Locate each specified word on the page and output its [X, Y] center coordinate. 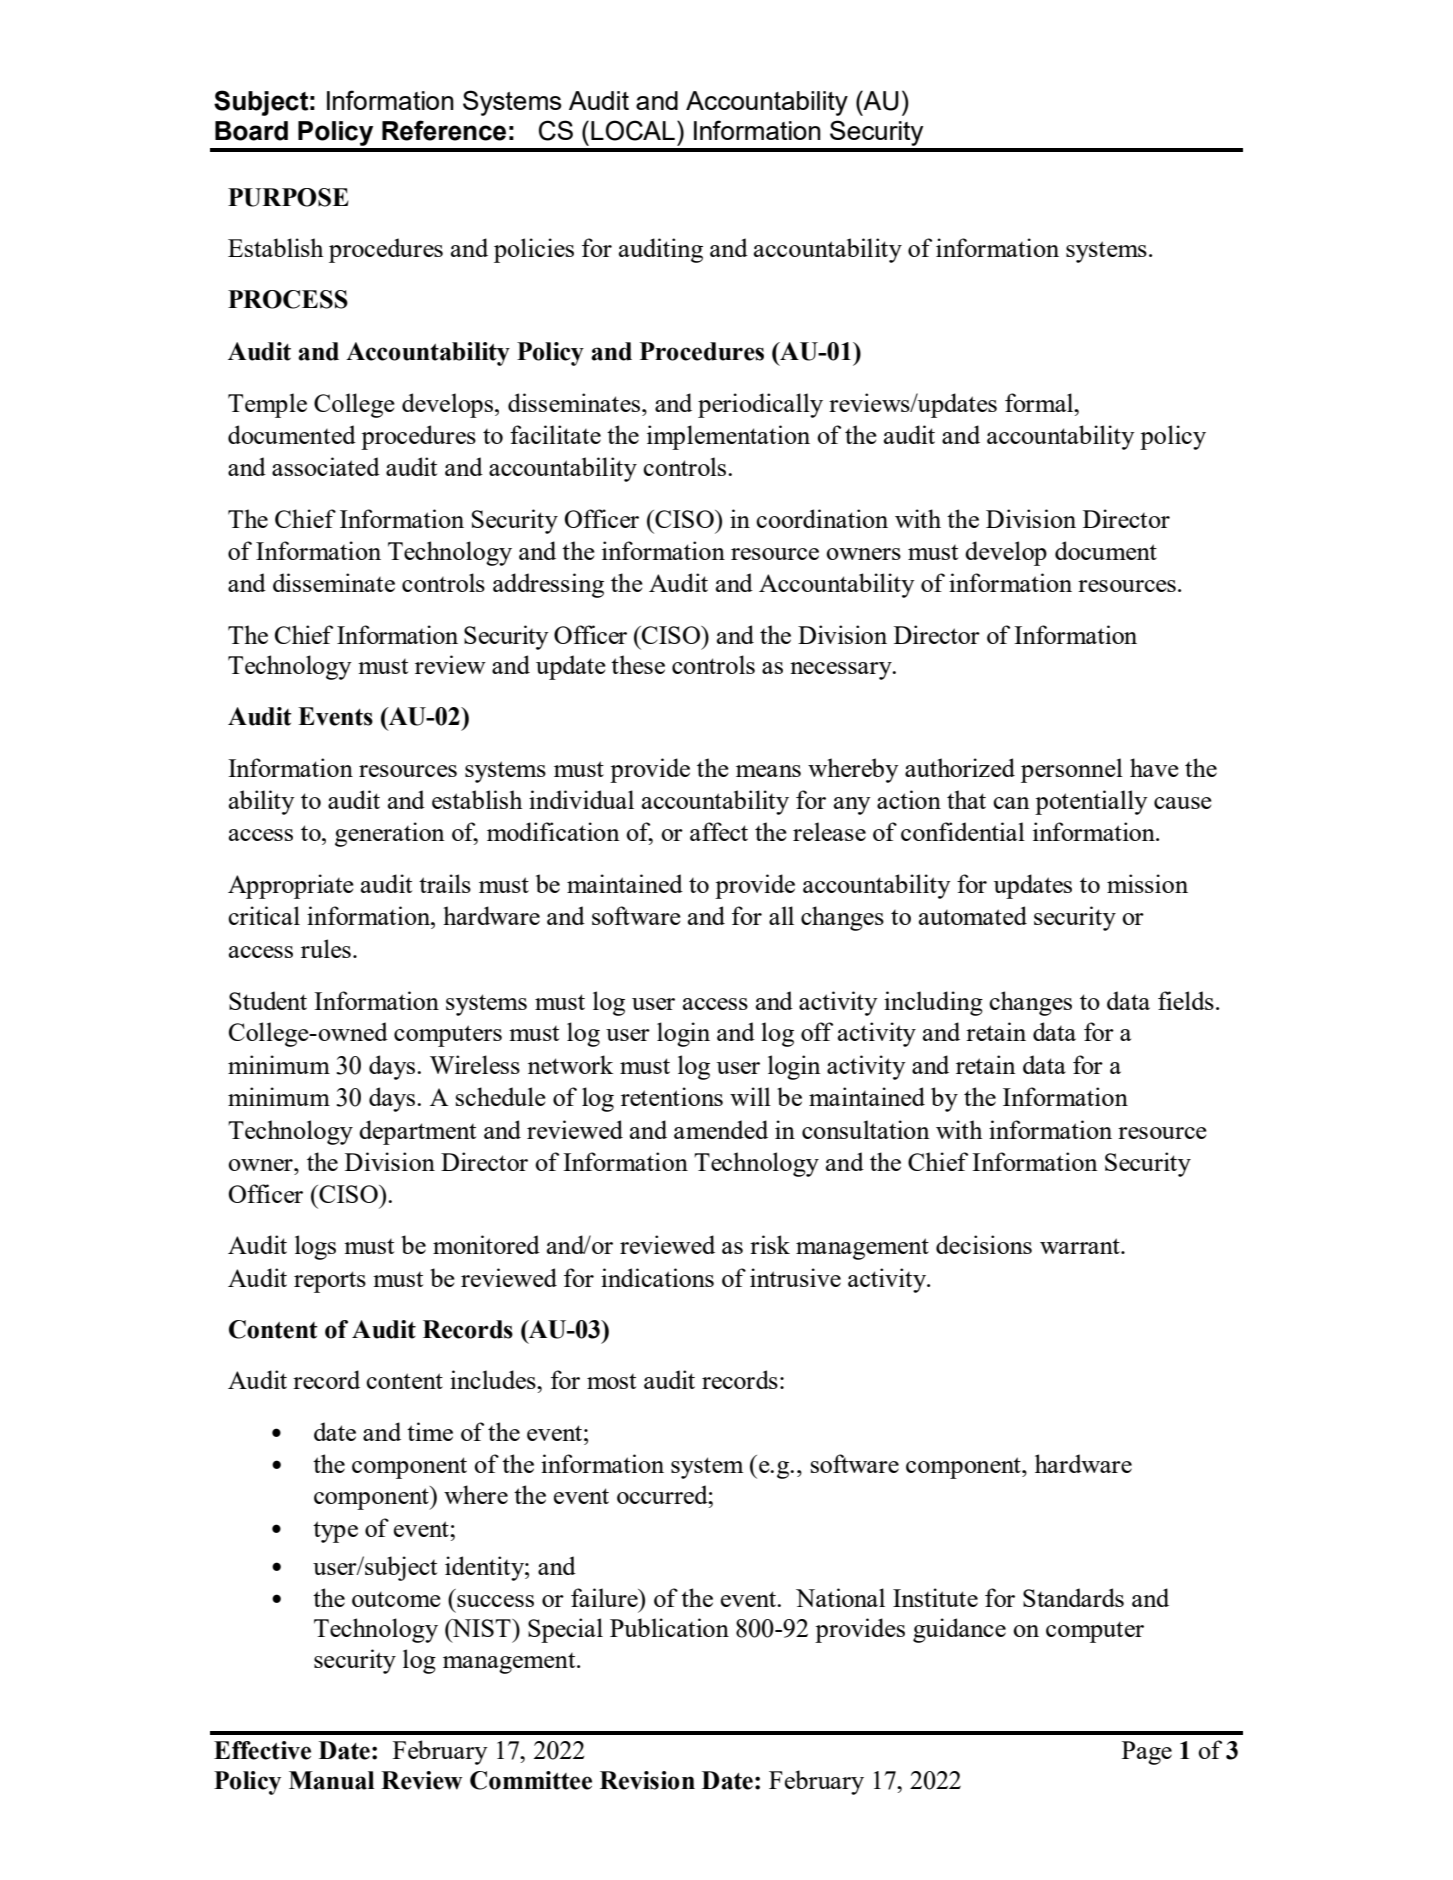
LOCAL [633, 130]
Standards [1073, 1597]
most [611, 1381]
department [417, 1132]
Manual [331, 1780]
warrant [1081, 1246]
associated [326, 466]
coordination [822, 518]
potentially [1091, 802]
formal [1040, 402]
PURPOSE [288, 197]
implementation [728, 437]
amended [721, 1129]
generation [390, 834]
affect [719, 831]
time [430, 1431]
